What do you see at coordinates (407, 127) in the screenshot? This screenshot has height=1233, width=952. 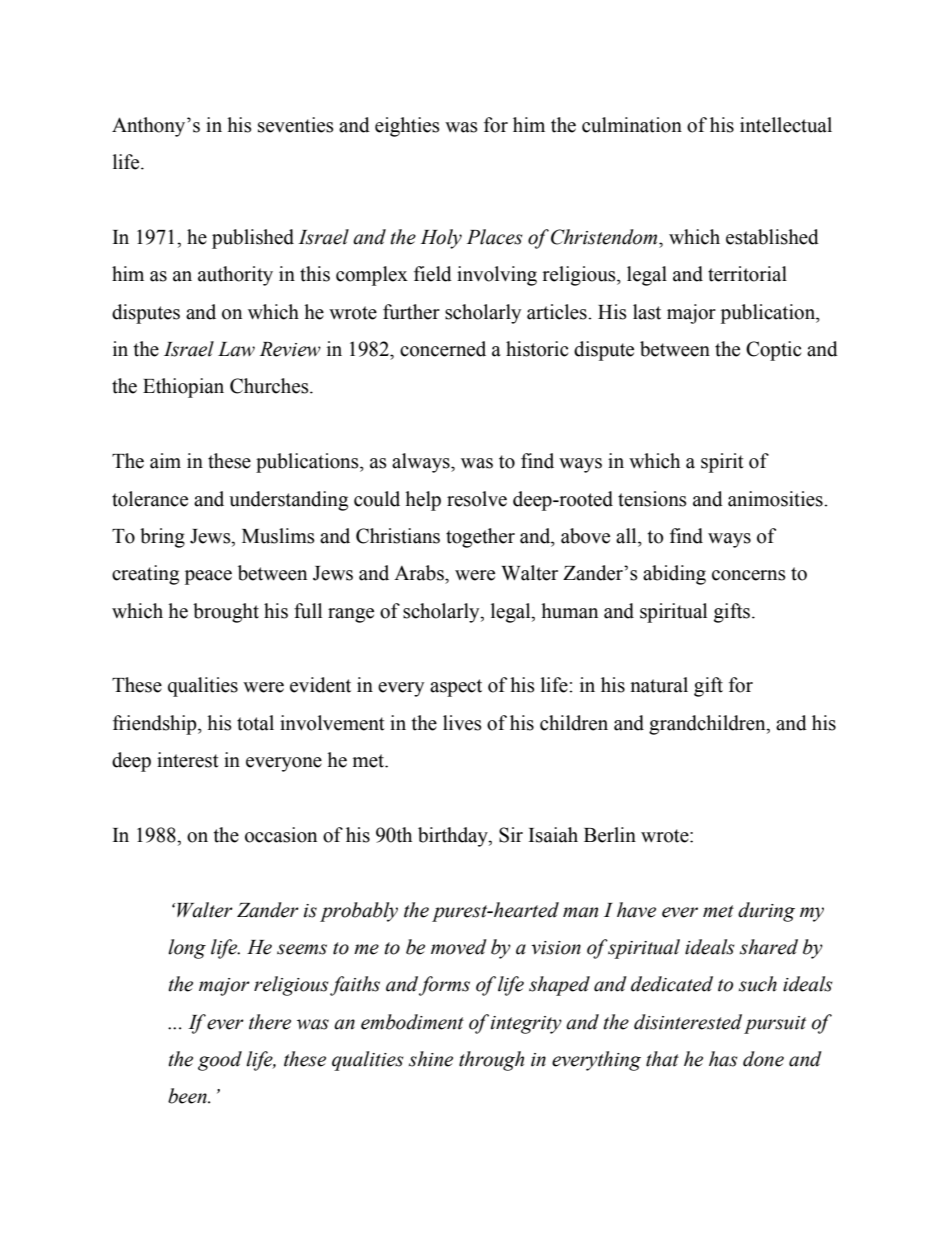 I see `eighties` at bounding box center [407, 127].
